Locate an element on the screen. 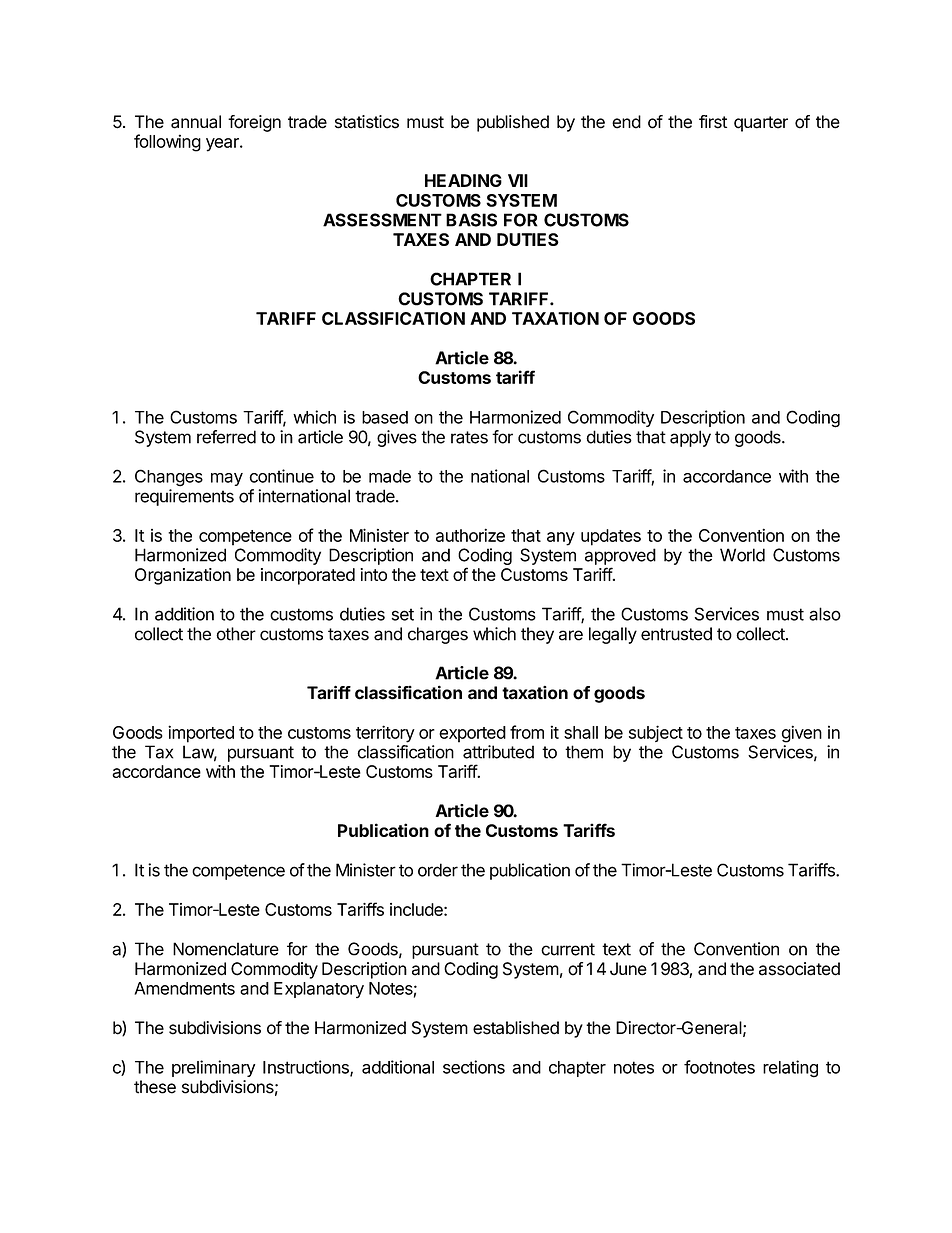 The height and width of the screenshot is (1233, 952). World is located at coordinates (742, 555).
